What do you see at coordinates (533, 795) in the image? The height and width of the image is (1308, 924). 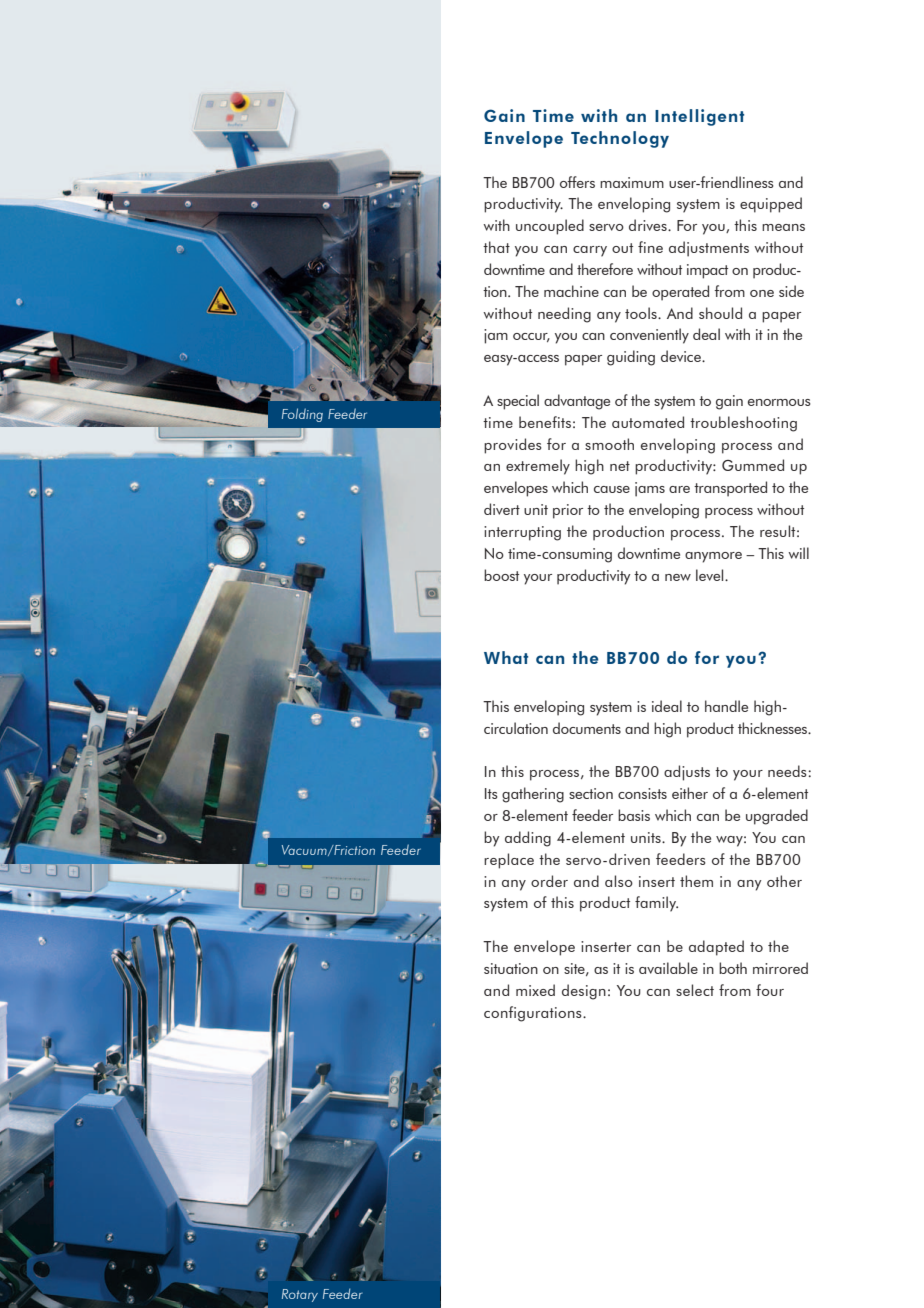 I see `gathering` at bounding box center [533, 795].
